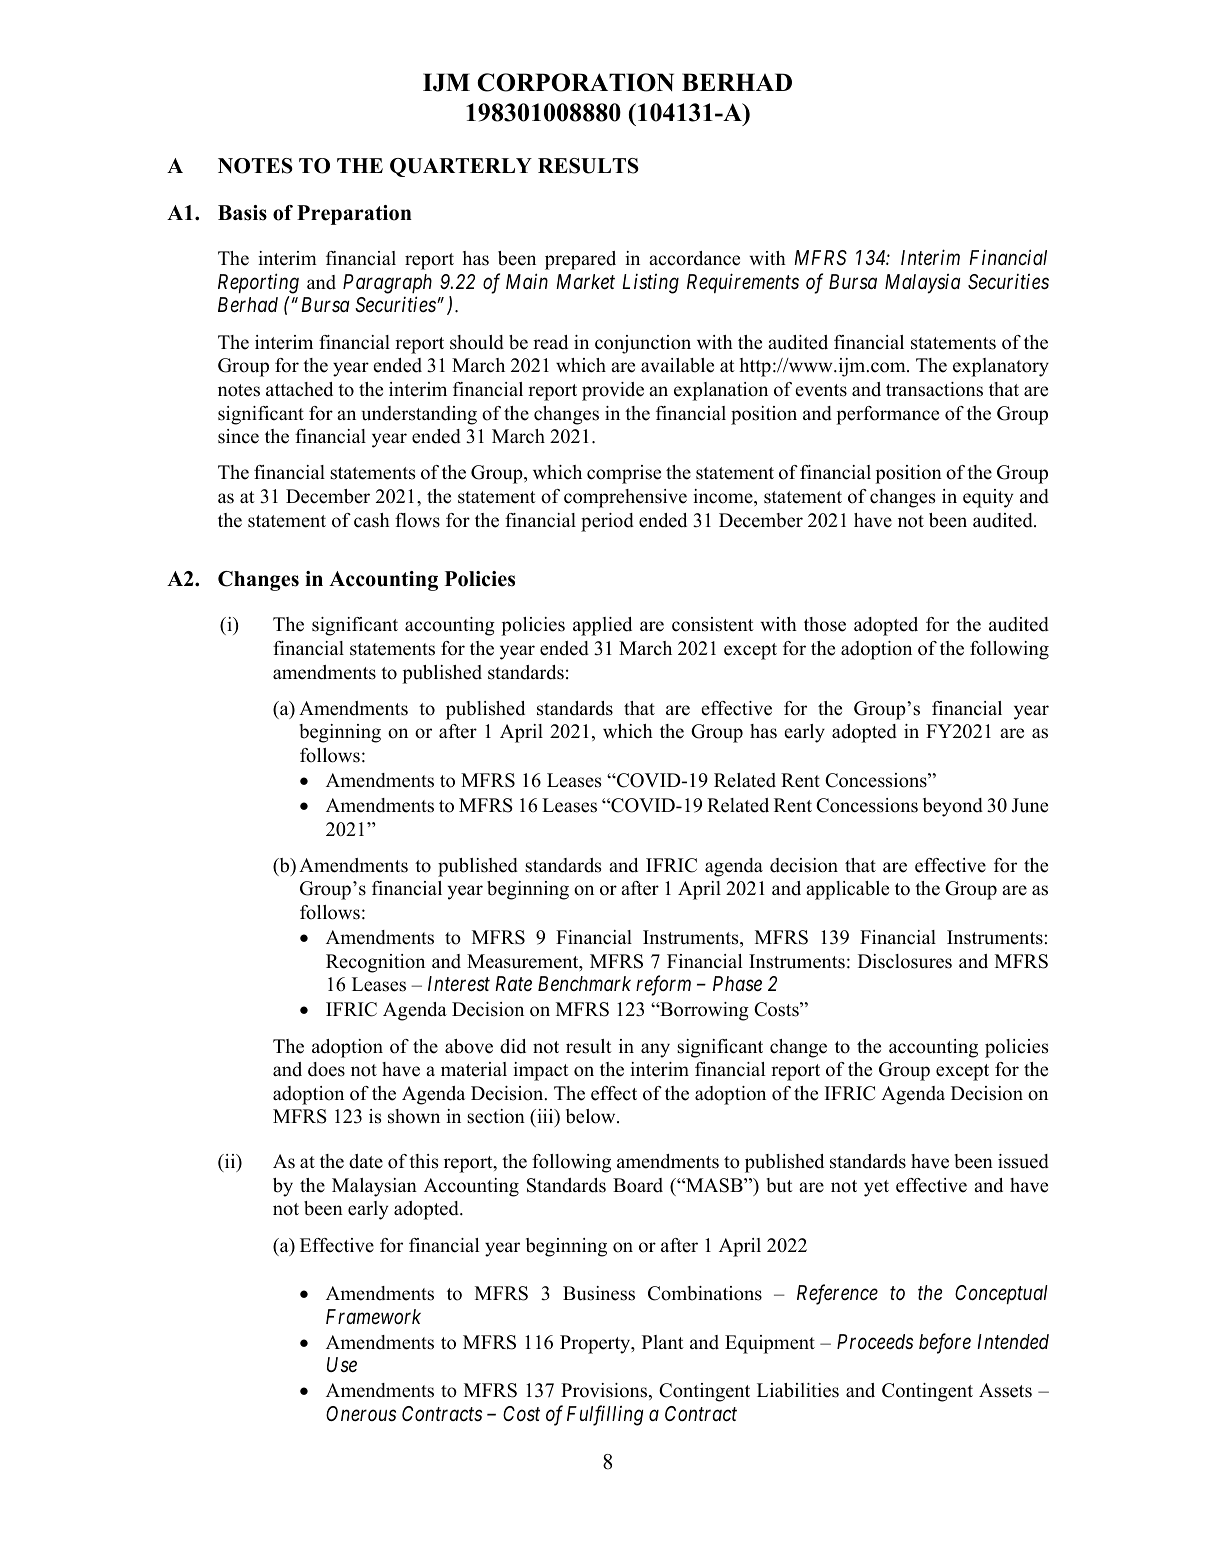 This image has height=1567, width=1211. Describe the element at coordinates (945, 1343) in the image. I see `before` at that location.
